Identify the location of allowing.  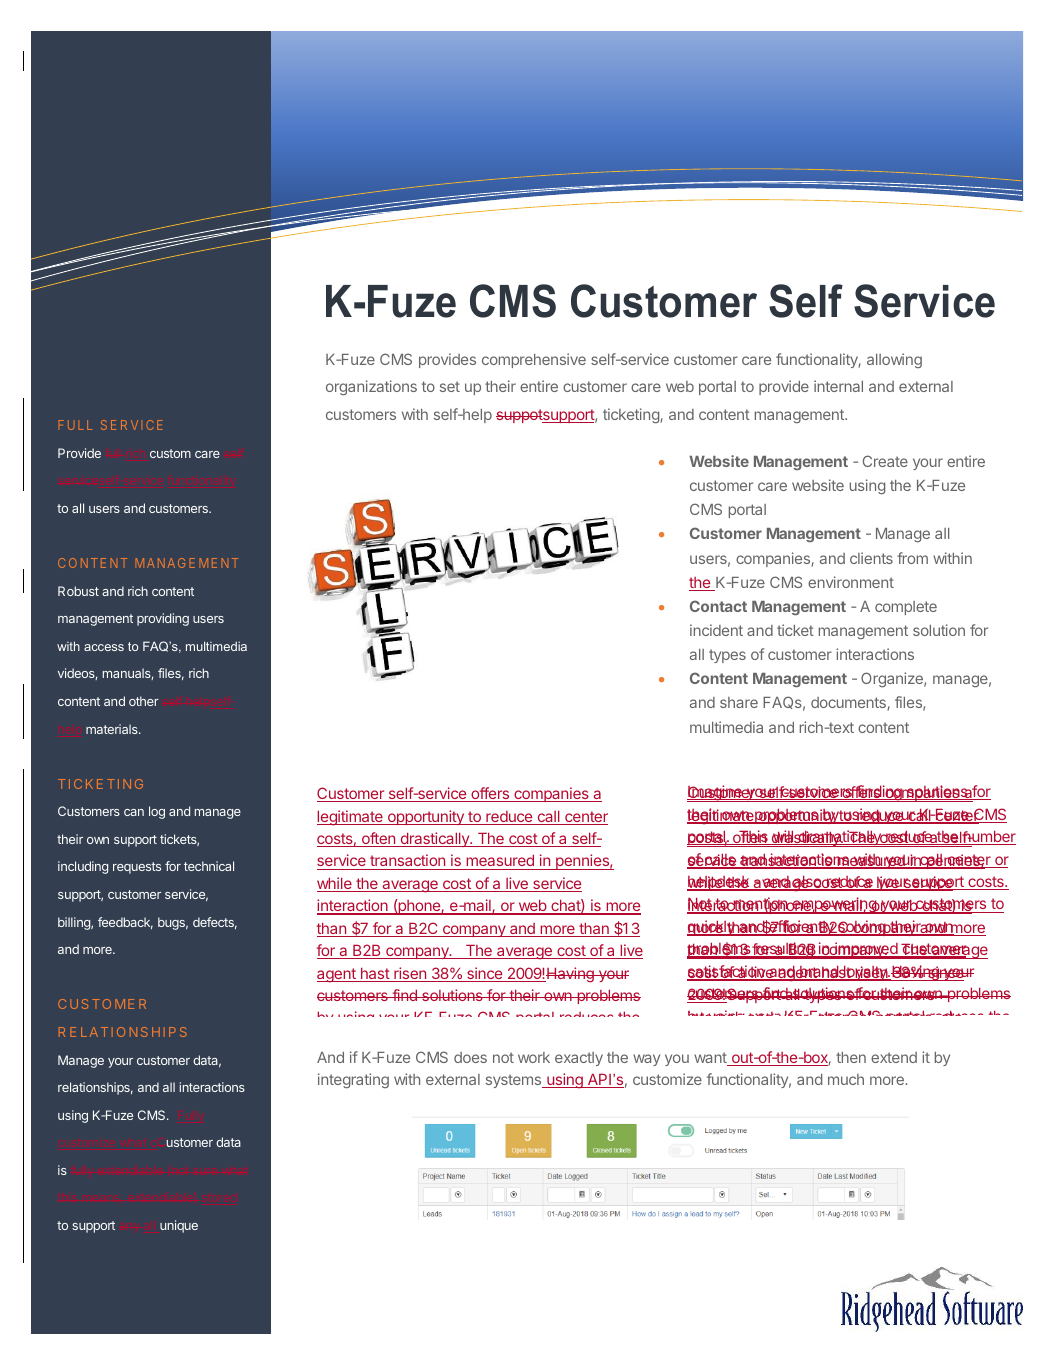
(894, 360).
